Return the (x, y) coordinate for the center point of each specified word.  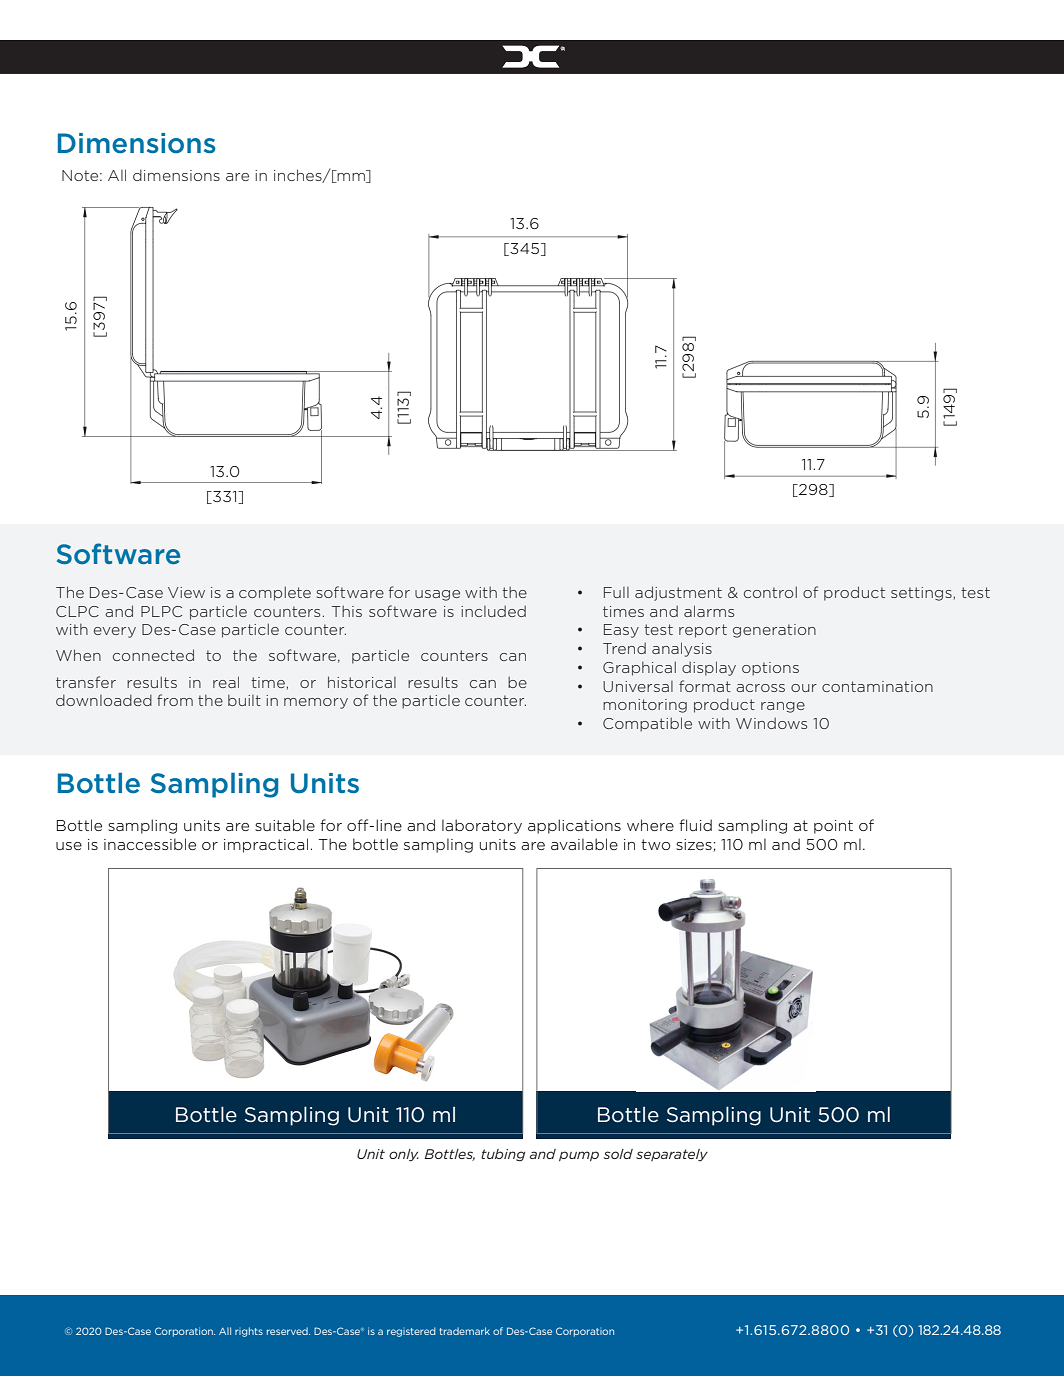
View (186, 592)
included (493, 611)
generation (774, 631)
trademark (464, 1331)
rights (249, 1332)
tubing (503, 1155)
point (833, 827)
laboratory (482, 826)
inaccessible (150, 844)
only (404, 1155)
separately (672, 1155)
